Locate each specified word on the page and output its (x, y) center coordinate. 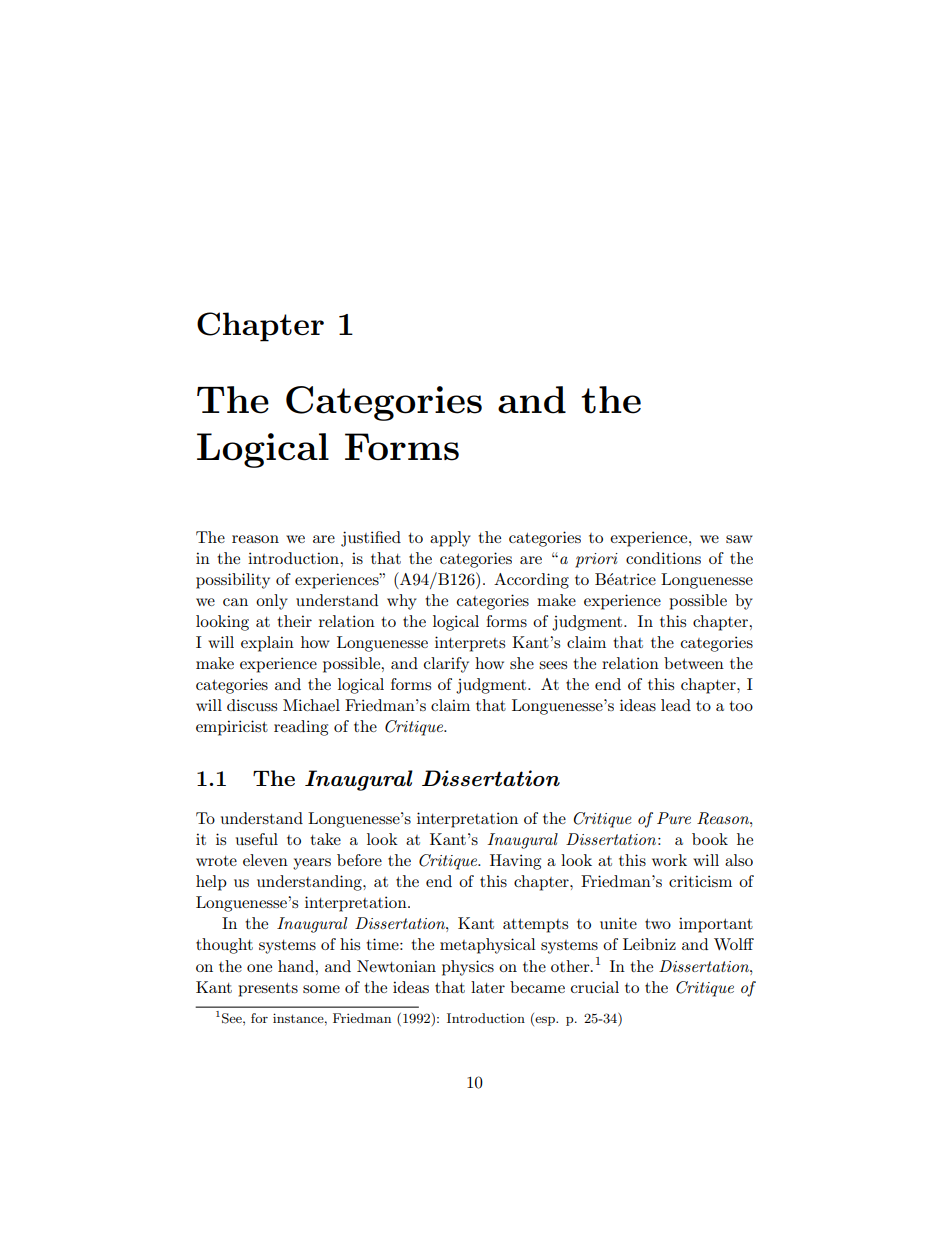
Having (515, 862)
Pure (674, 818)
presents (268, 990)
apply (450, 539)
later (488, 987)
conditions (663, 558)
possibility (233, 581)
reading (301, 728)
